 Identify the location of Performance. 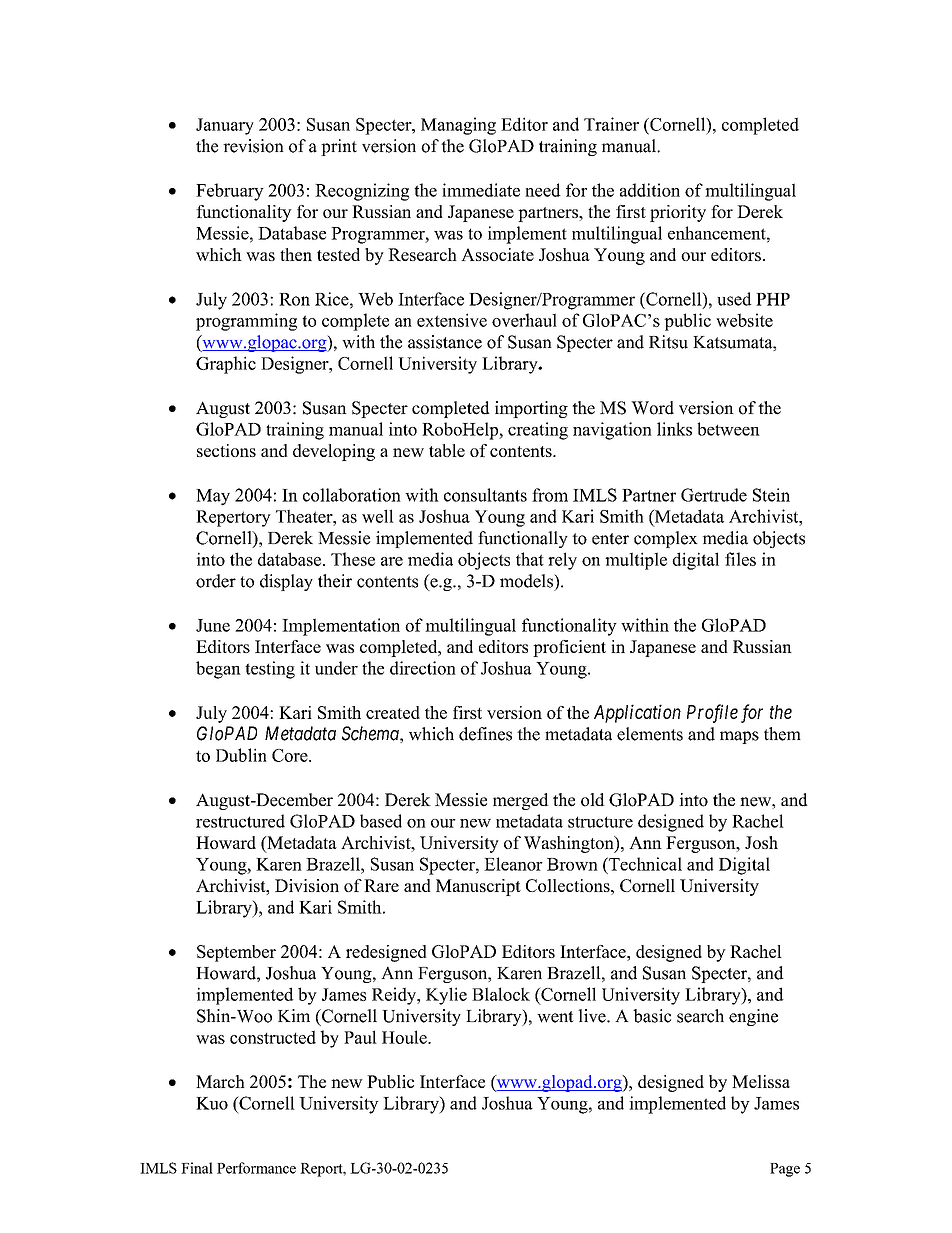
(256, 1168).
